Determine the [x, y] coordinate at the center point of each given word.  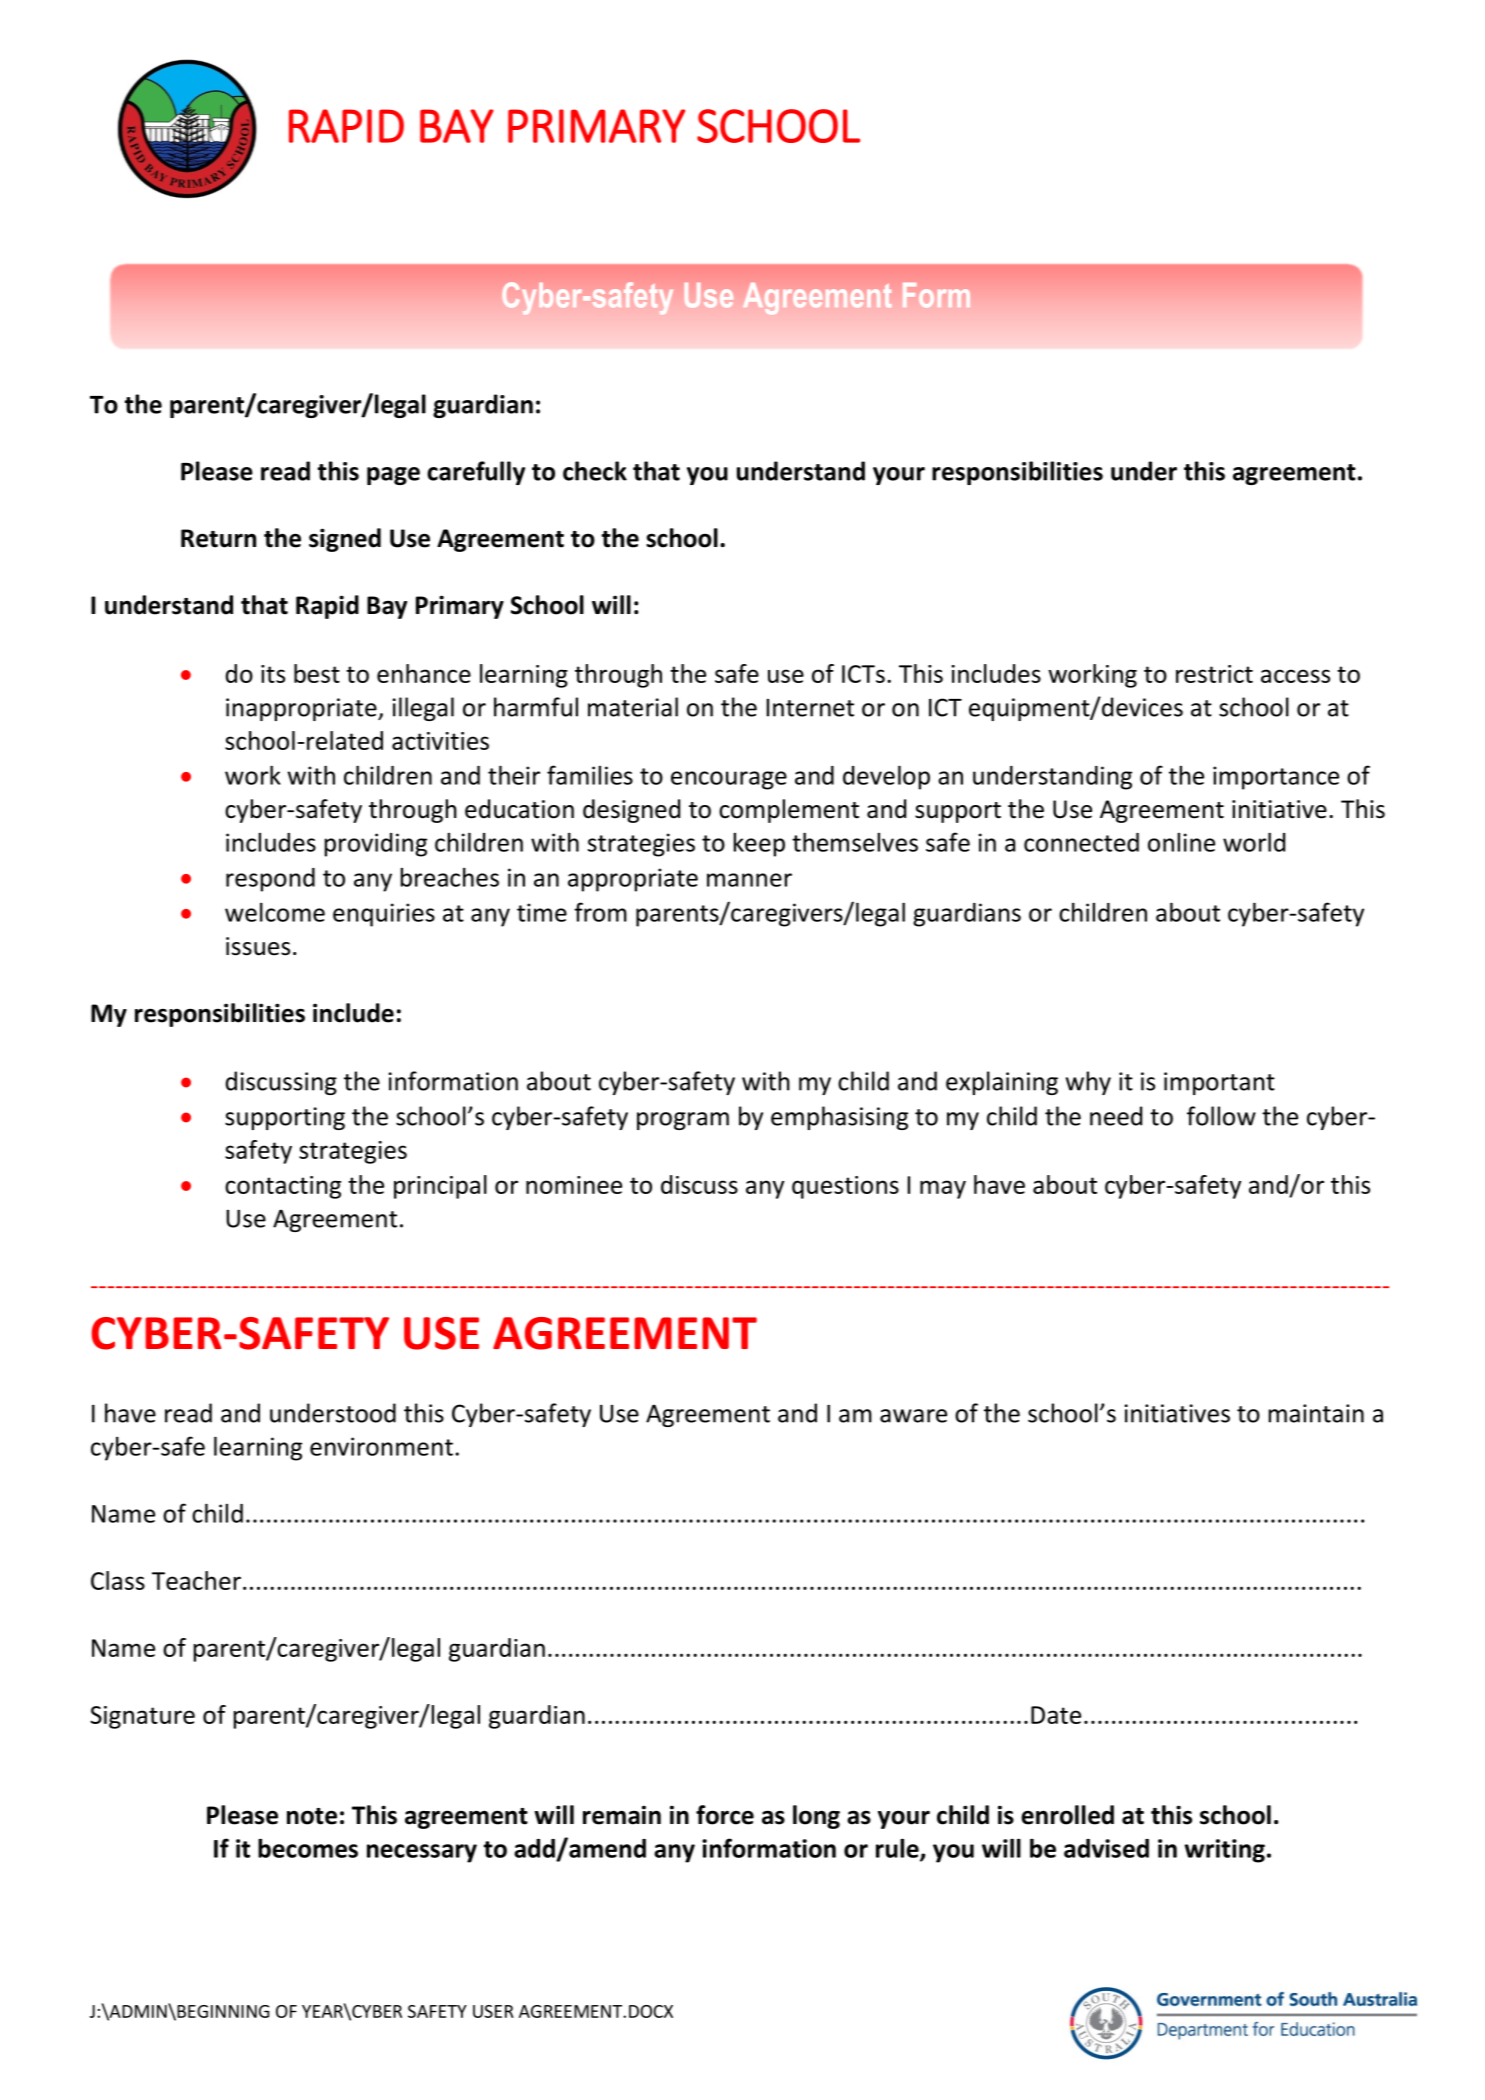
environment [381, 1446]
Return [218, 538]
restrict [1214, 674]
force [725, 1815]
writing [1224, 1851]
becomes [308, 1848]
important [1219, 1083]
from [600, 912]
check [595, 471]
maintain [1316, 1413]
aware [913, 1416]
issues [258, 946]
